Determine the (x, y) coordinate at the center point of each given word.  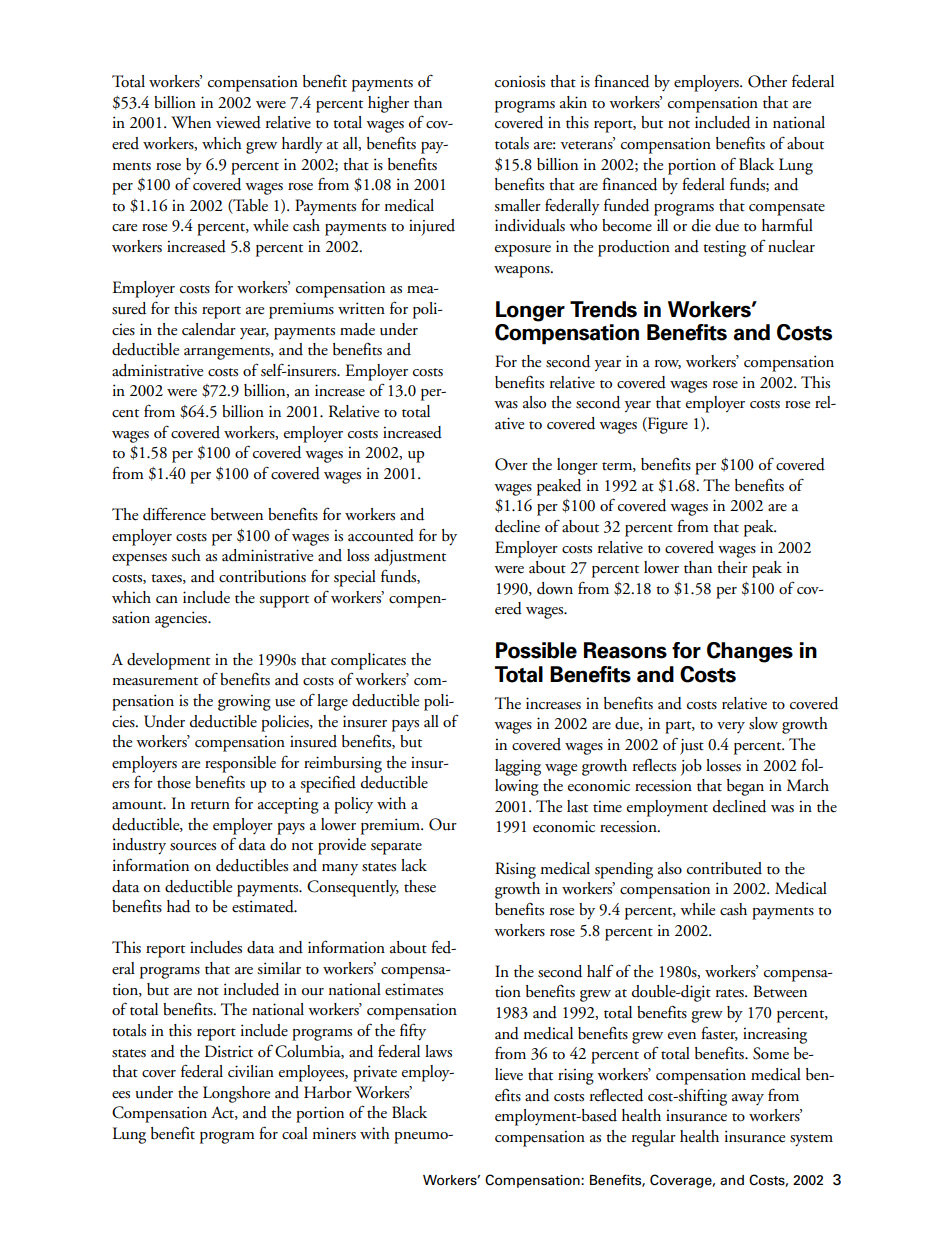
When (191, 122)
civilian (251, 1071)
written (361, 308)
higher (388, 104)
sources (193, 847)
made (357, 329)
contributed (724, 868)
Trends (603, 309)
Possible (536, 650)
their (732, 567)
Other (767, 81)
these (420, 886)
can (167, 600)
